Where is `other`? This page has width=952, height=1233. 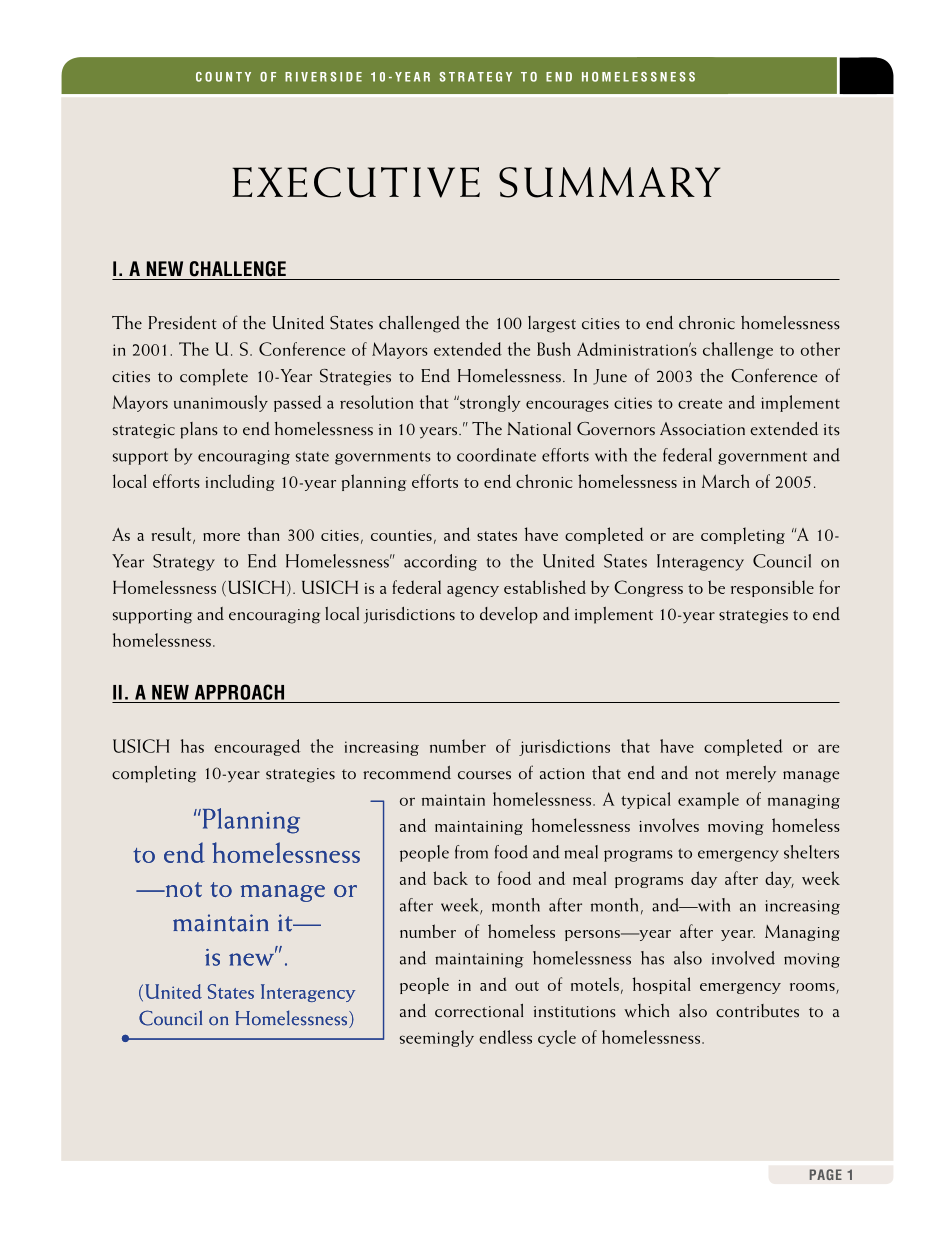
other is located at coordinates (820, 349).
